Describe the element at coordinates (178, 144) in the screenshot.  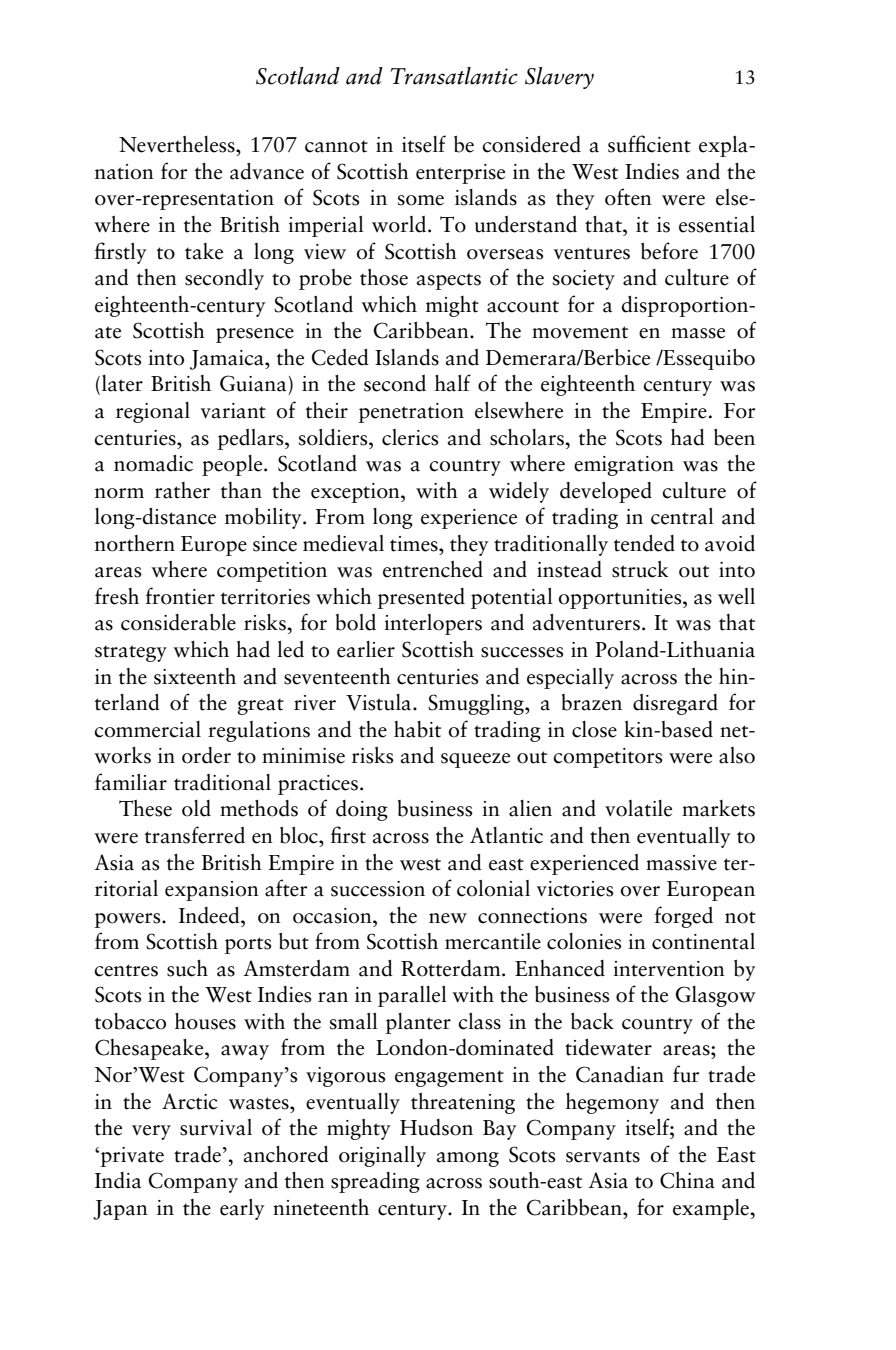
I see `Nevertheless` at that location.
